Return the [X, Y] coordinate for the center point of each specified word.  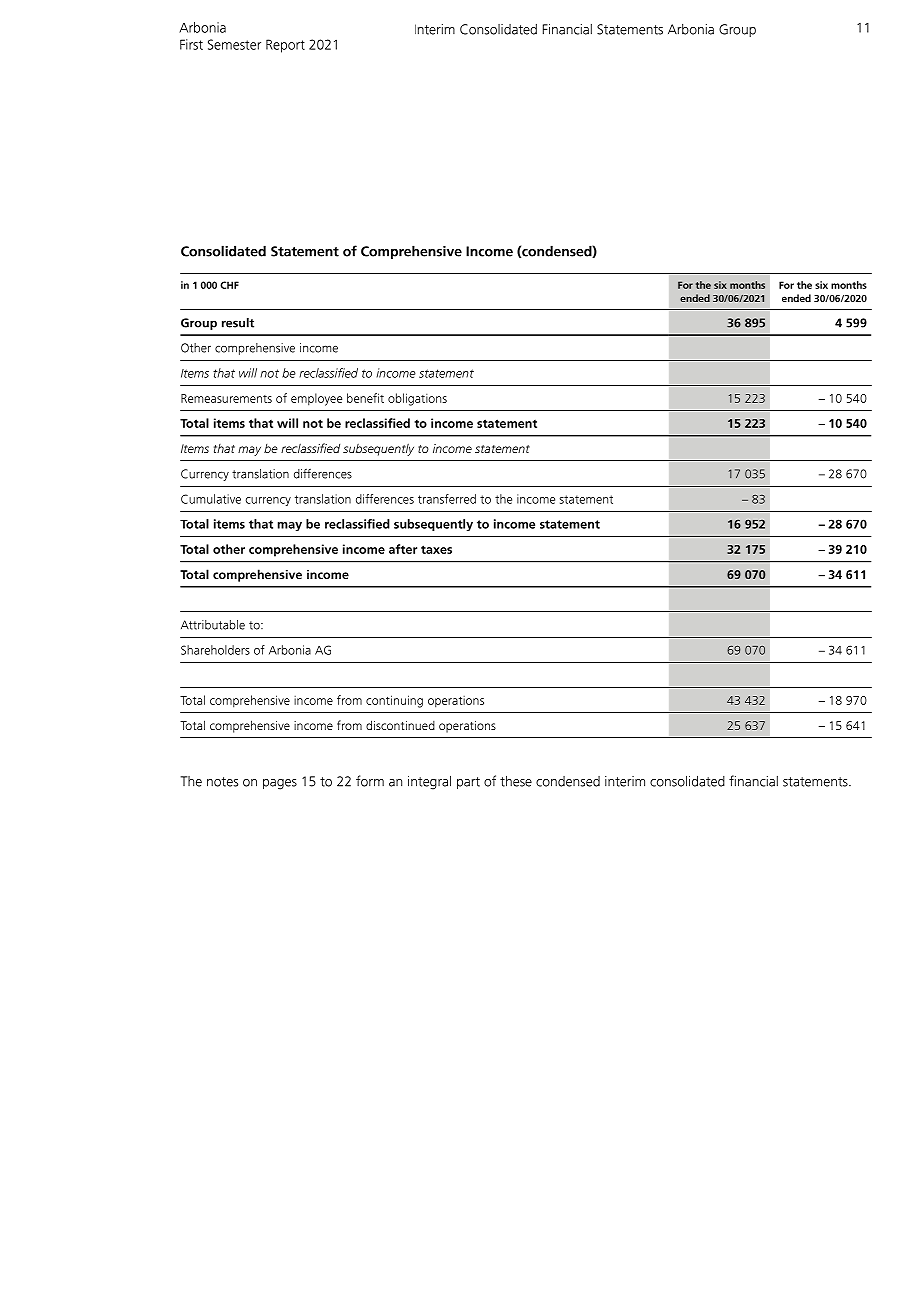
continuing [394, 701]
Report [285, 46]
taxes [436, 549]
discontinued [400, 725]
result [238, 323]
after [403, 549]
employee [316, 399]
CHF [229, 285]
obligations [417, 399]
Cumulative [211, 499]
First [191, 44]
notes [222, 782]
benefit [365, 398]
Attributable [213, 625]
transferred [447, 499]
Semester [234, 44]
